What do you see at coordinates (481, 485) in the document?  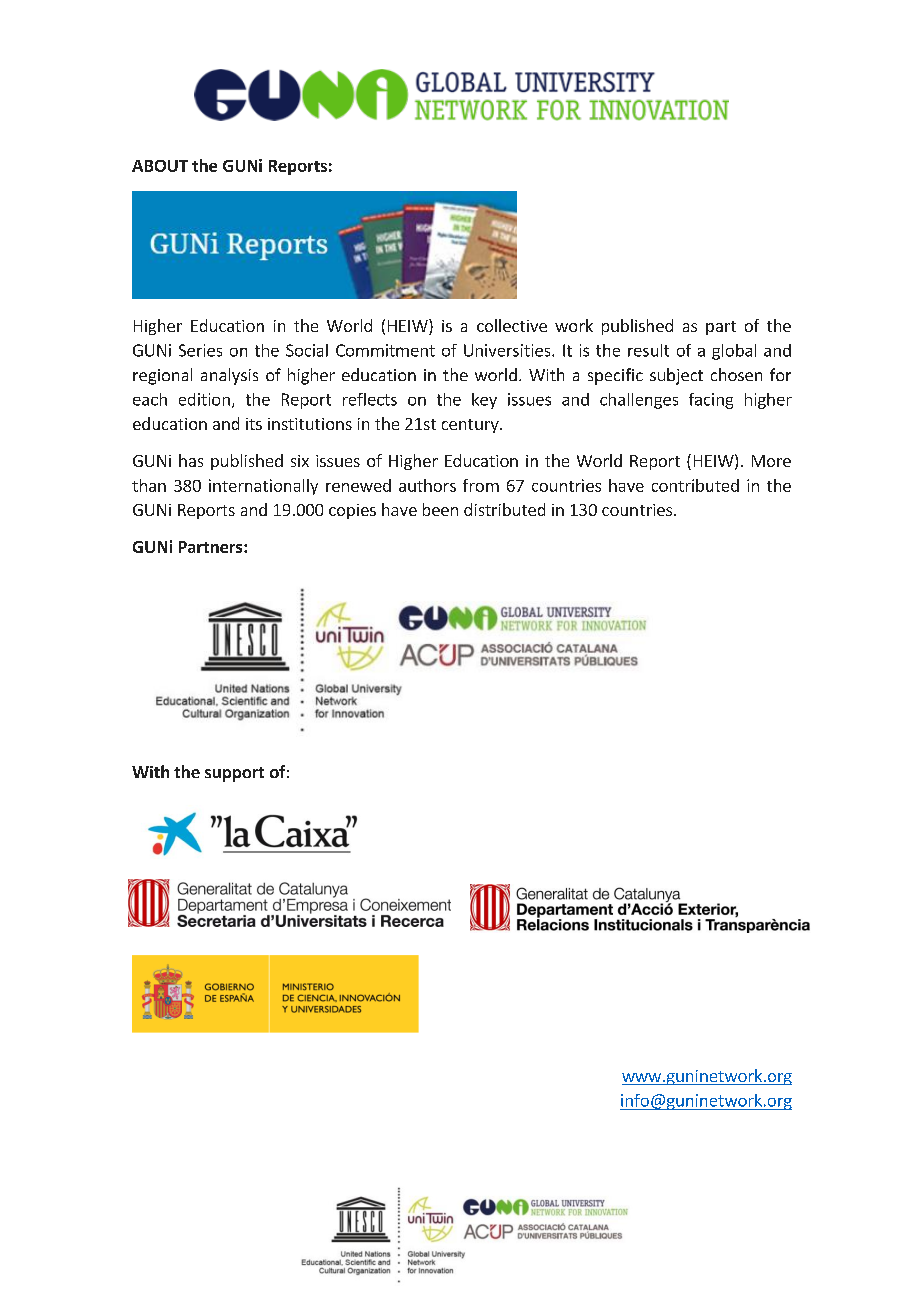 I see `from` at bounding box center [481, 485].
